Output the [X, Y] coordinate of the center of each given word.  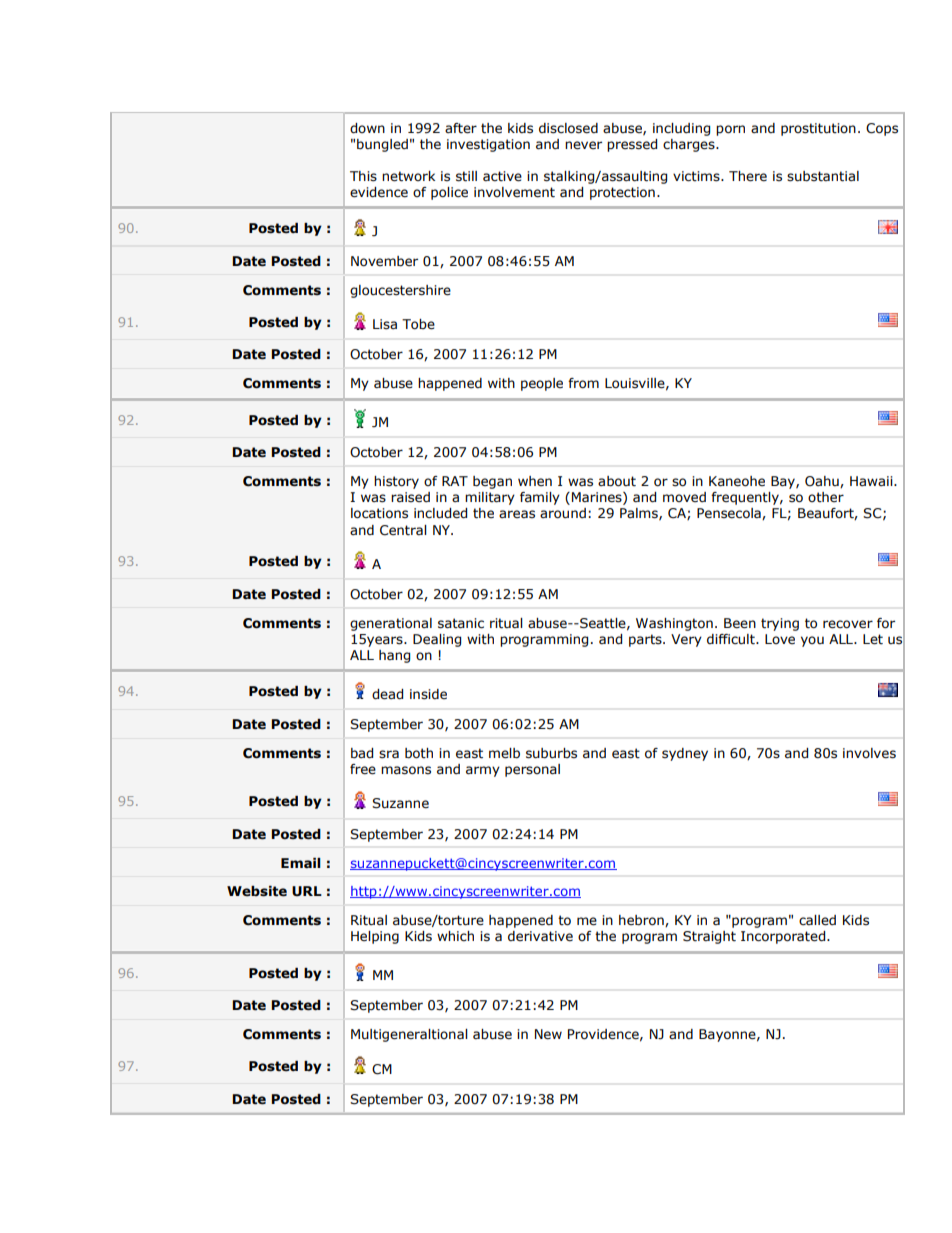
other [826, 497]
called [817, 920]
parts [646, 640]
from [583, 383]
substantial [823, 176]
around [563, 513]
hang [394, 656]
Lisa [385, 324]
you [812, 641]
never [583, 145]
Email [301, 863]
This [363, 176]
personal [532, 770]
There [748, 176]
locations [379, 513]
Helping [375, 937]
